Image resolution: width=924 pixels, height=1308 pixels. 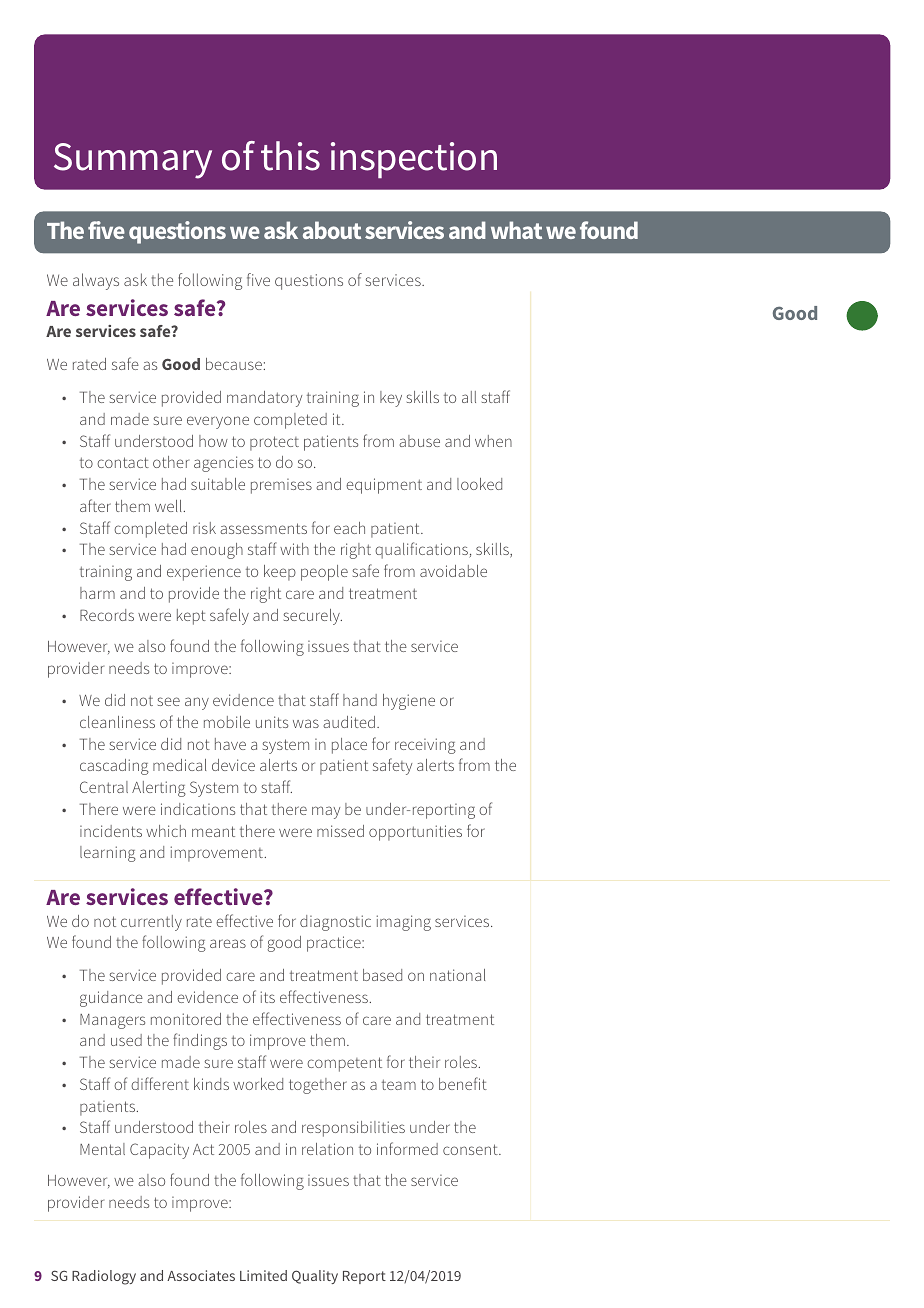 I want to click on cleanliness, so click(x=117, y=722).
